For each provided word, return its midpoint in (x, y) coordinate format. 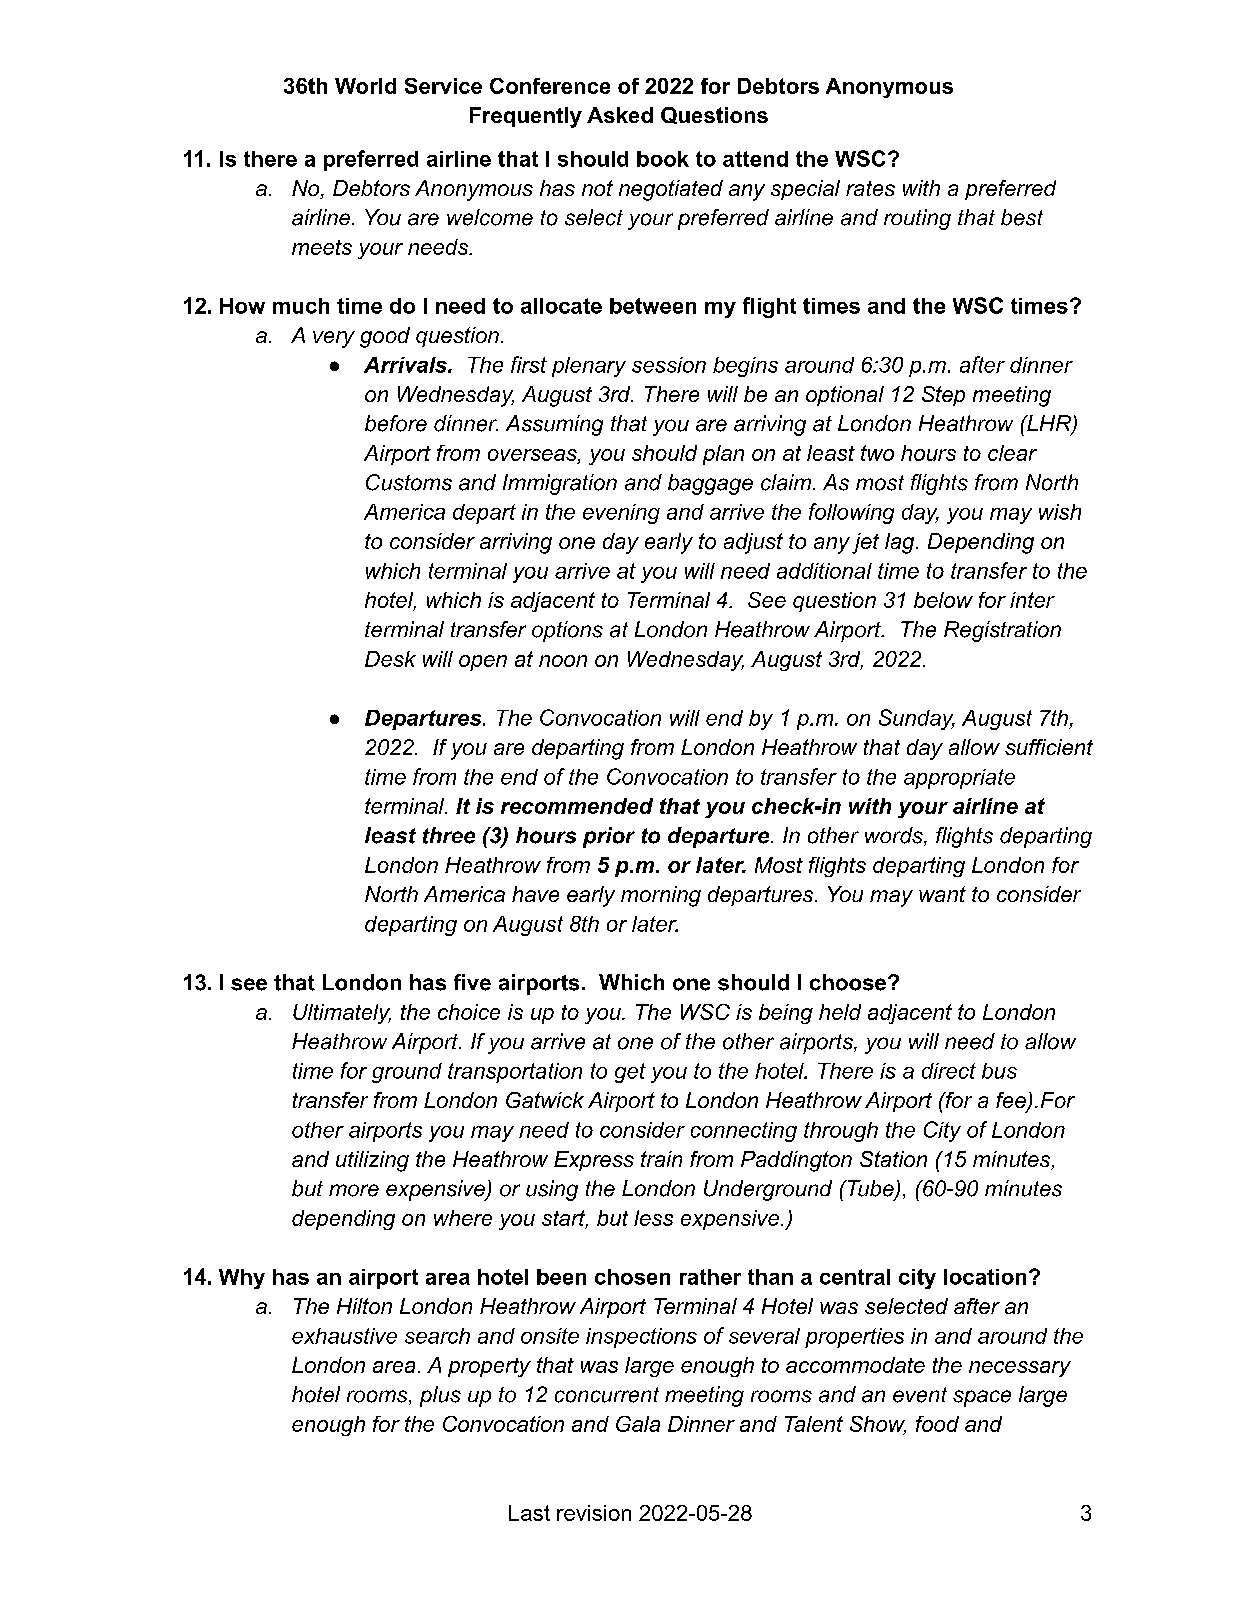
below (943, 600)
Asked (620, 115)
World (365, 86)
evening (621, 514)
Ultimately (342, 1014)
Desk (390, 659)
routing (917, 219)
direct (949, 1071)
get (630, 1073)
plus (440, 1396)
